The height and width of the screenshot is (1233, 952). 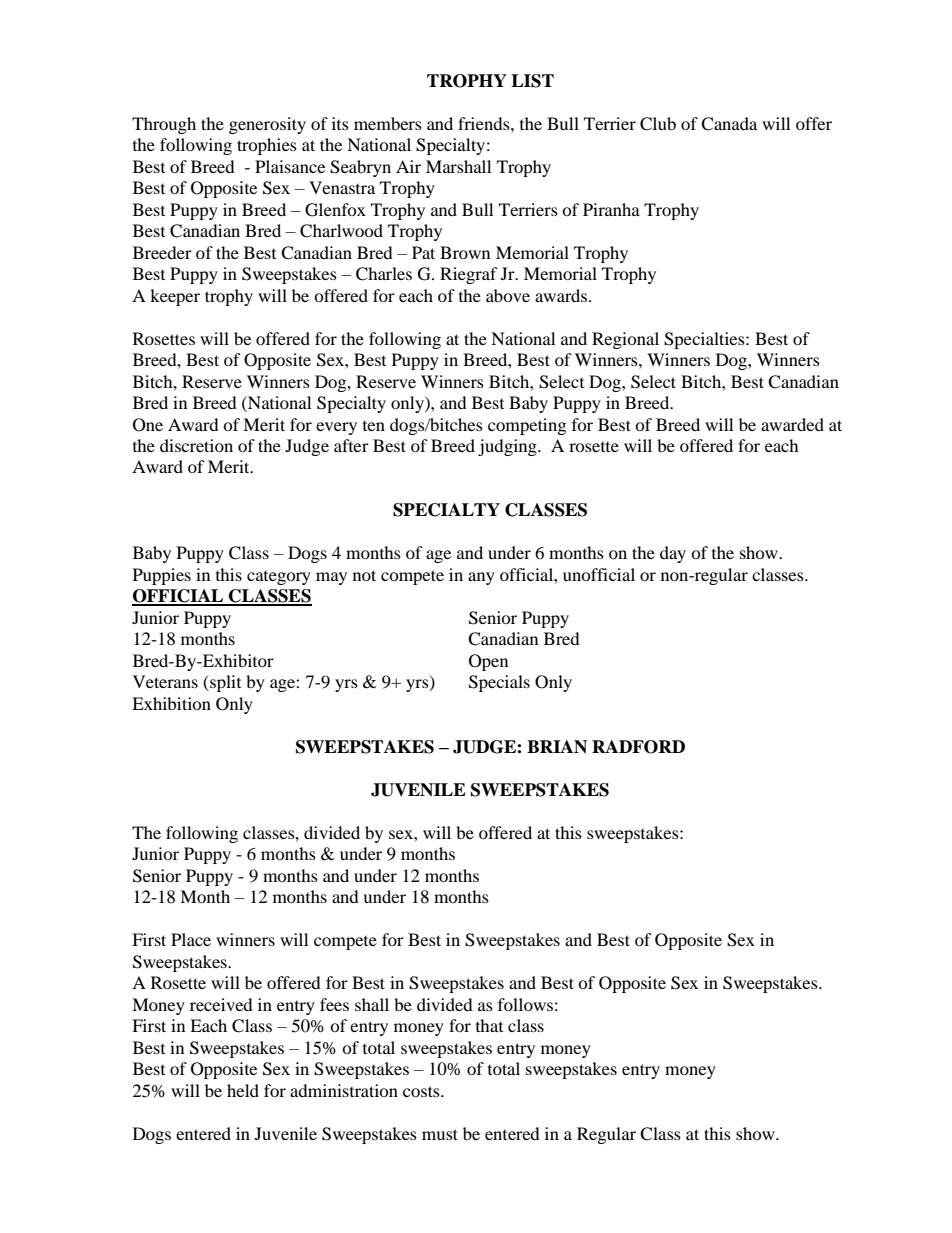 I want to click on Regional, so click(x=625, y=340).
